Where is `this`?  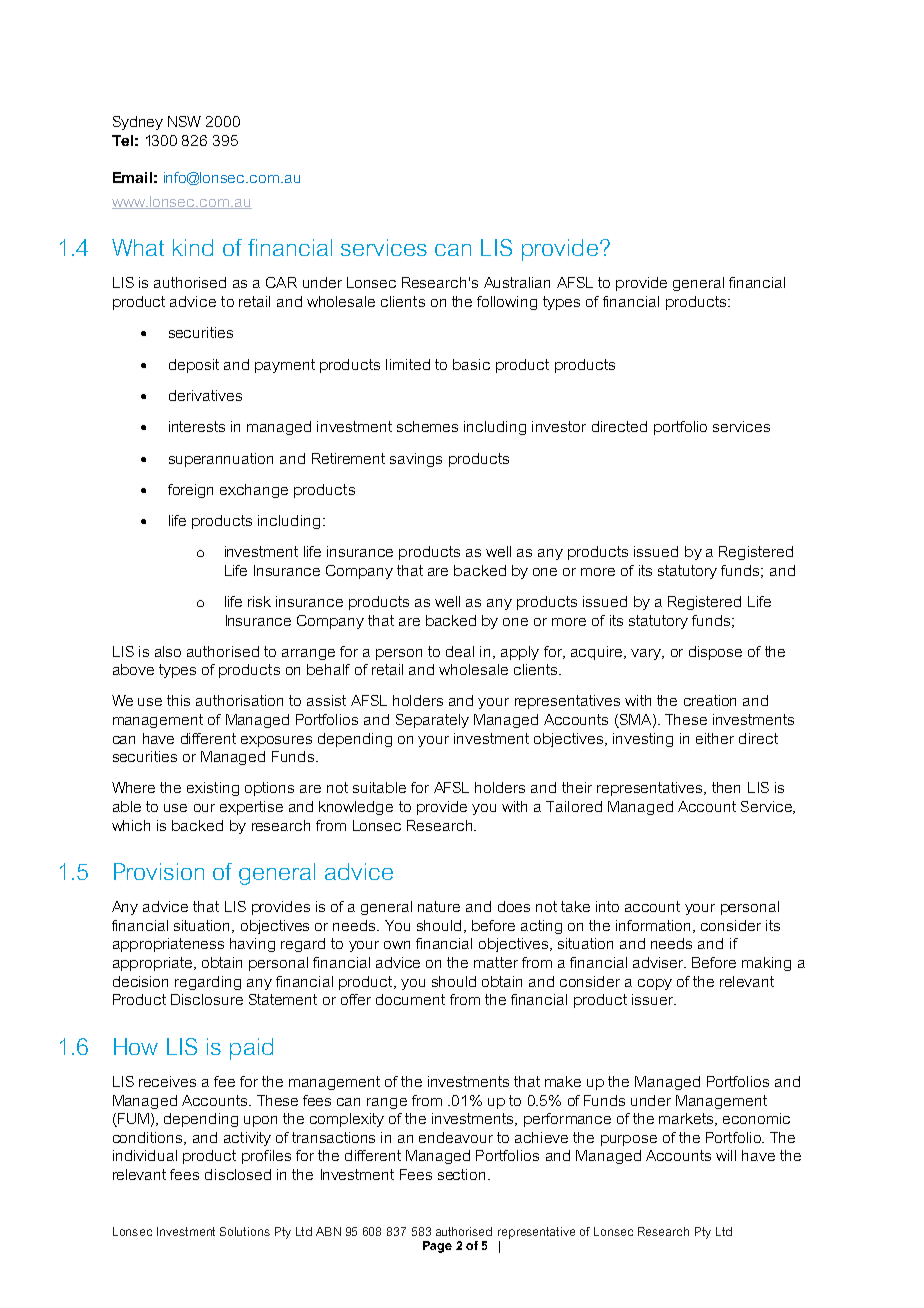 this is located at coordinates (178, 700).
